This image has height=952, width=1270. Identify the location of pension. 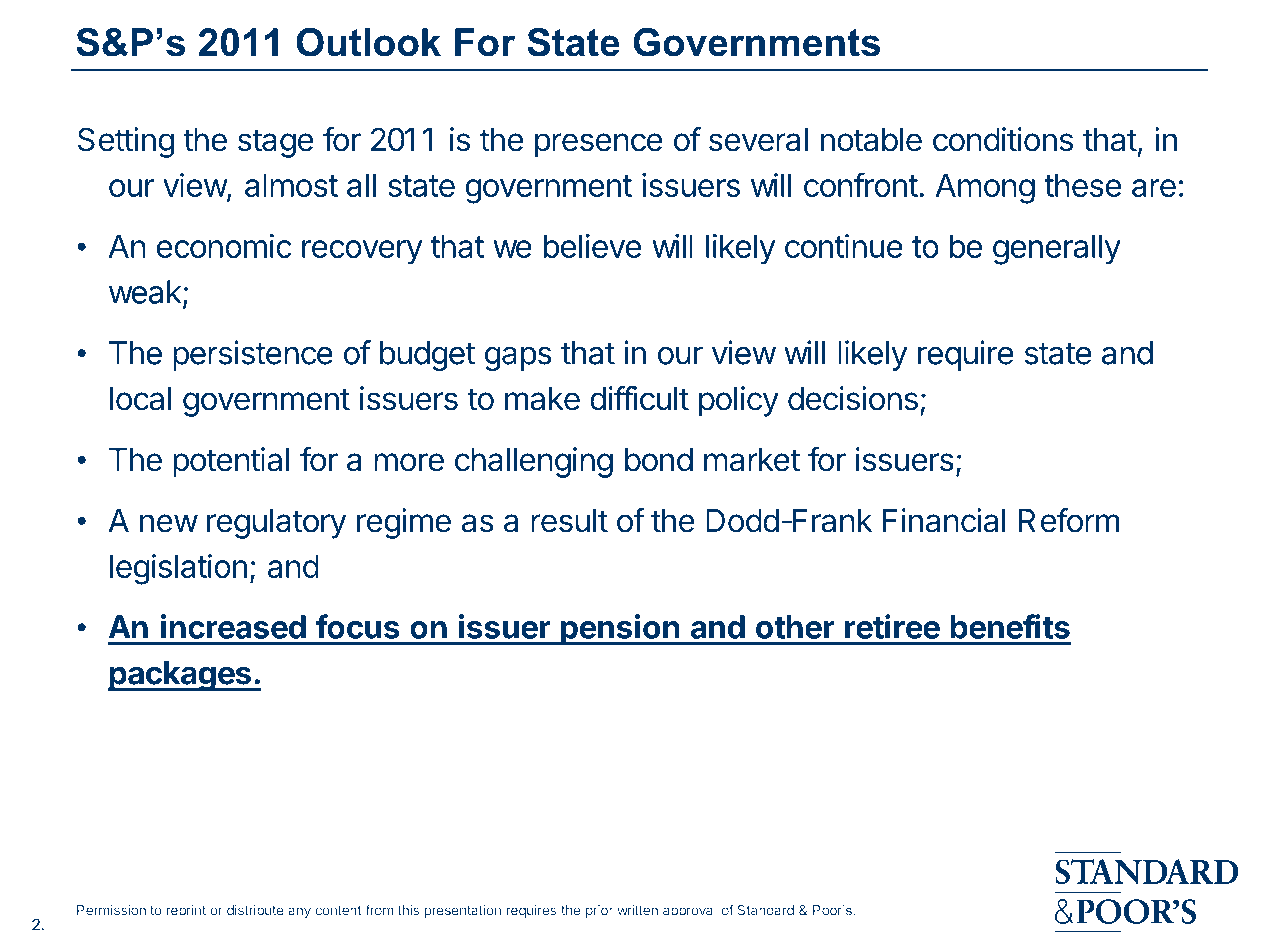
(620, 629).
